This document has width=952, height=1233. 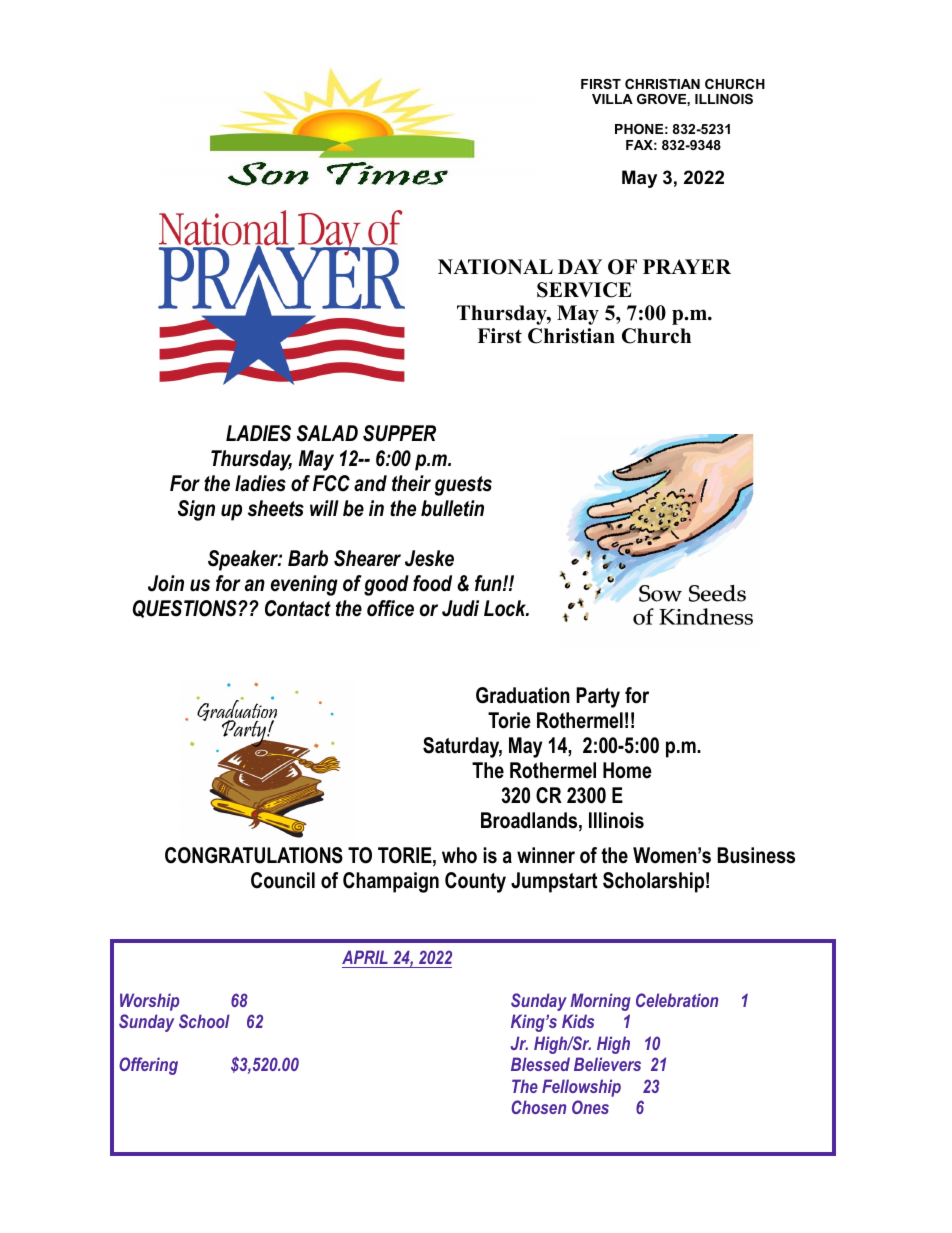 I want to click on School, so click(x=204, y=1021).
